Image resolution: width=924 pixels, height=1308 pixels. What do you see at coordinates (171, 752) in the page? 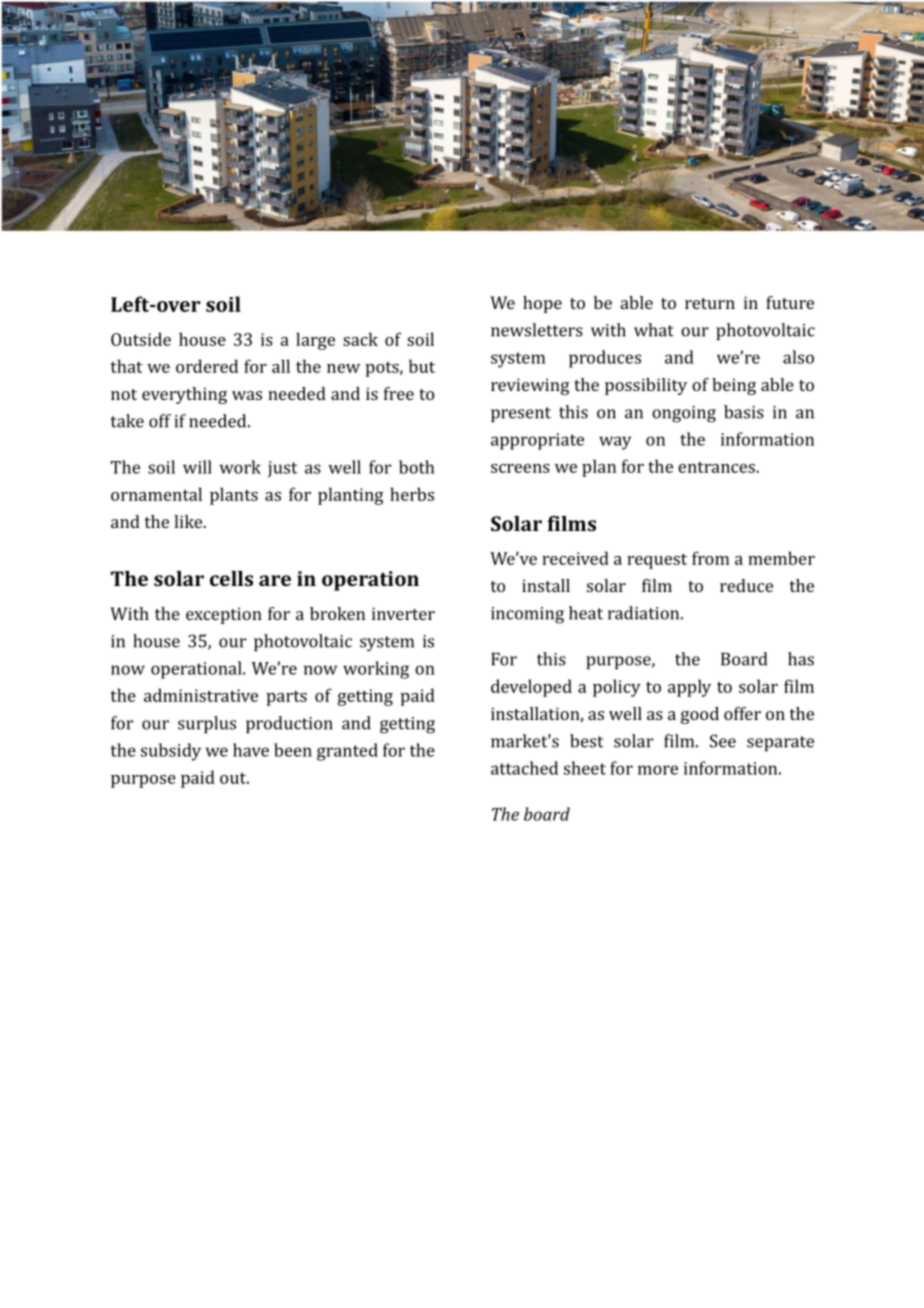
I see `subsidy` at bounding box center [171, 752].
